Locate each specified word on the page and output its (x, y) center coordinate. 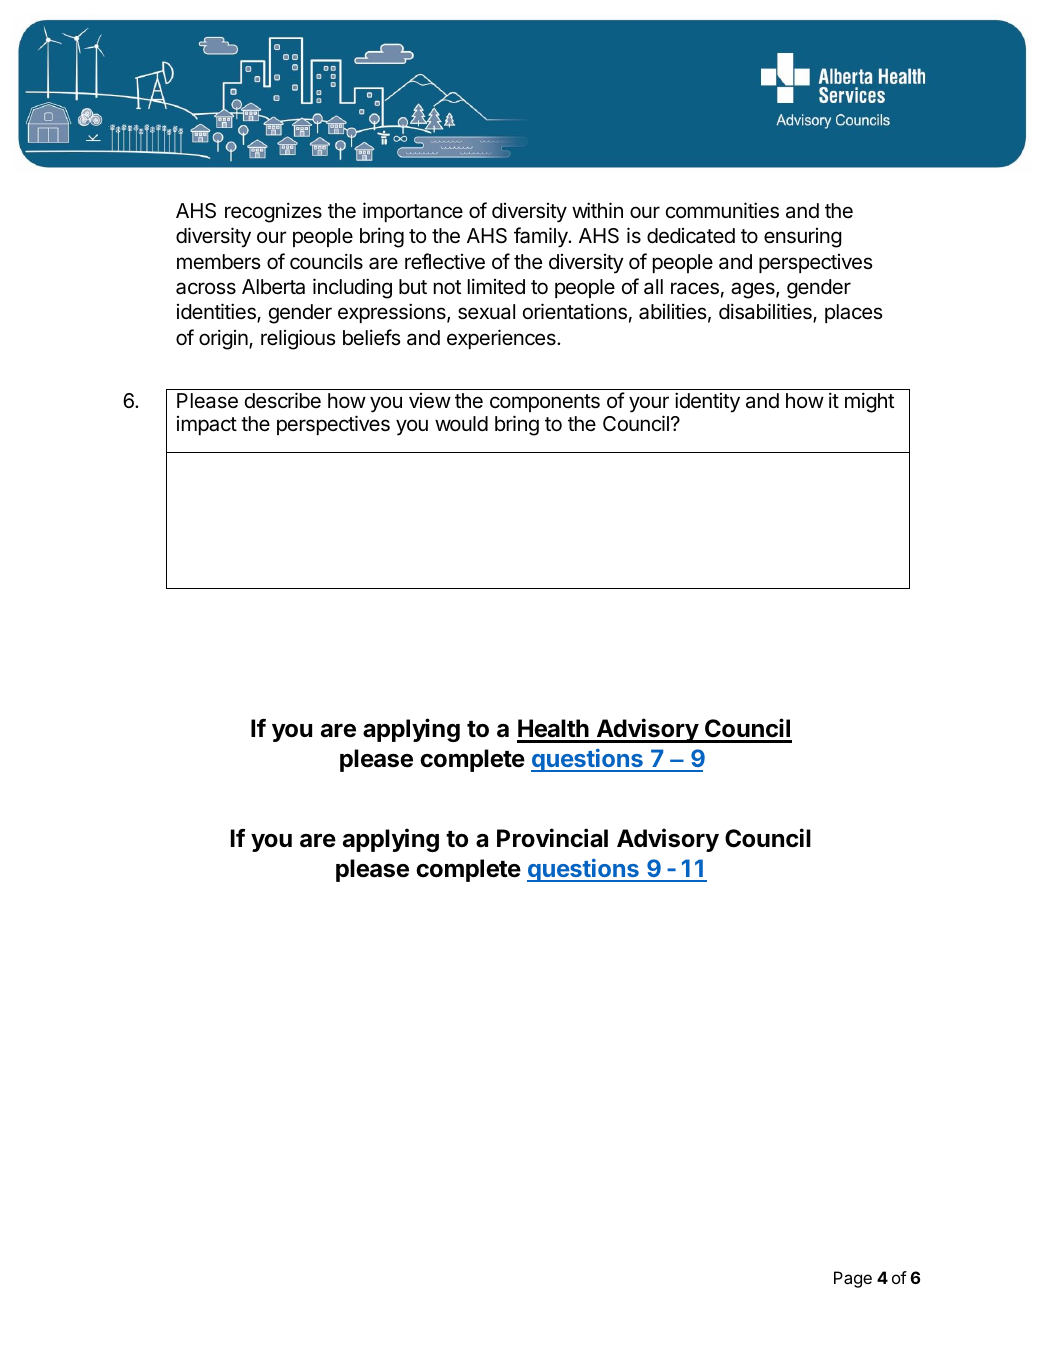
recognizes (273, 212)
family (541, 237)
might (869, 402)
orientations (575, 311)
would (461, 423)
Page (853, 1279)
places (854, 313)
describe (283, 400)
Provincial (552, 838)
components (545, 403)
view (430, 401)
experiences (502, 339)
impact (207, 425)
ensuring (803, 238)
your (649, 404)
